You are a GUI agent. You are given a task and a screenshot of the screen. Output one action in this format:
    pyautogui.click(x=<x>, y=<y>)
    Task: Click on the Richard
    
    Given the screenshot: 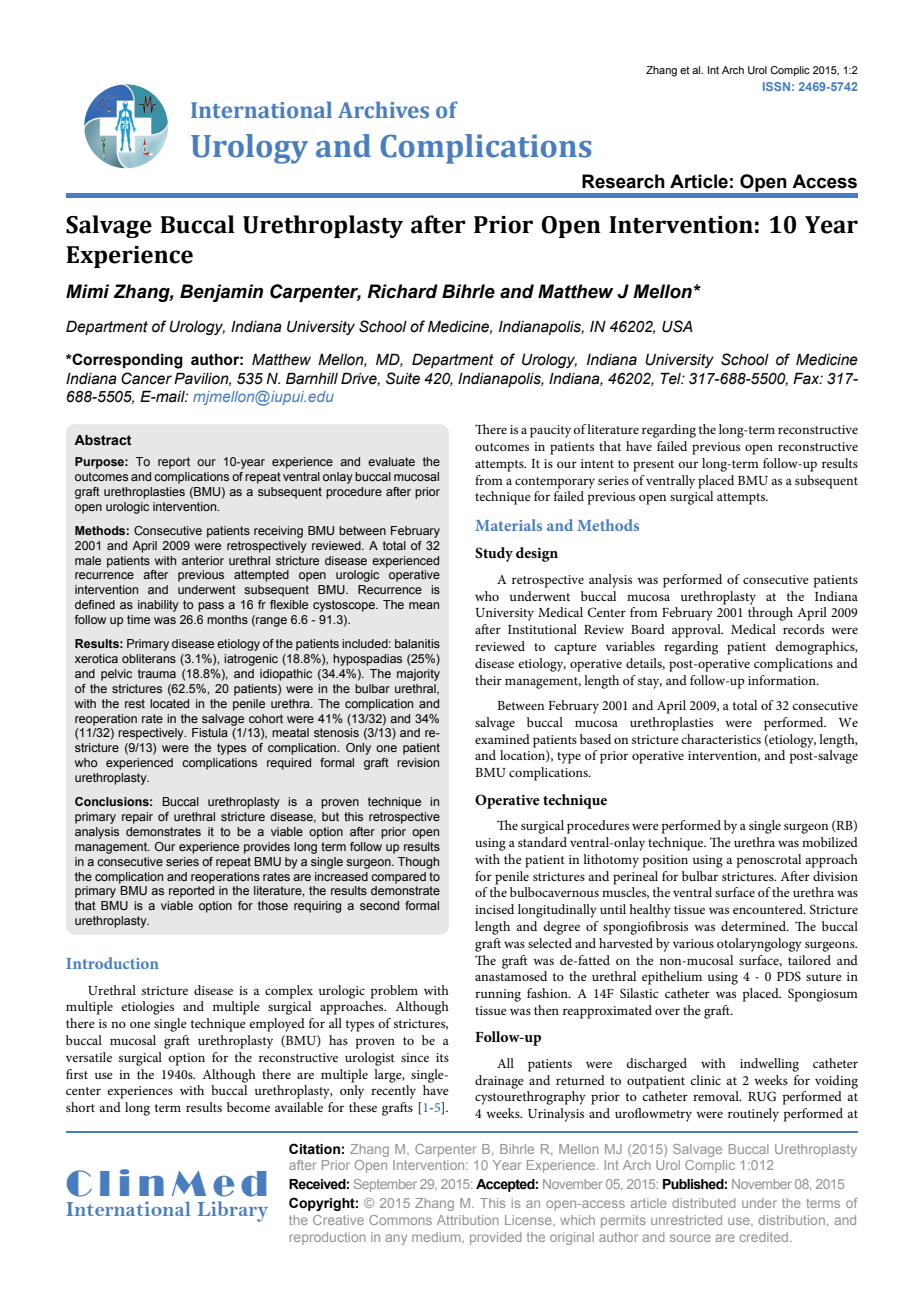 What is the action you would take?
    pyautogui.click(x=402, y=291)
